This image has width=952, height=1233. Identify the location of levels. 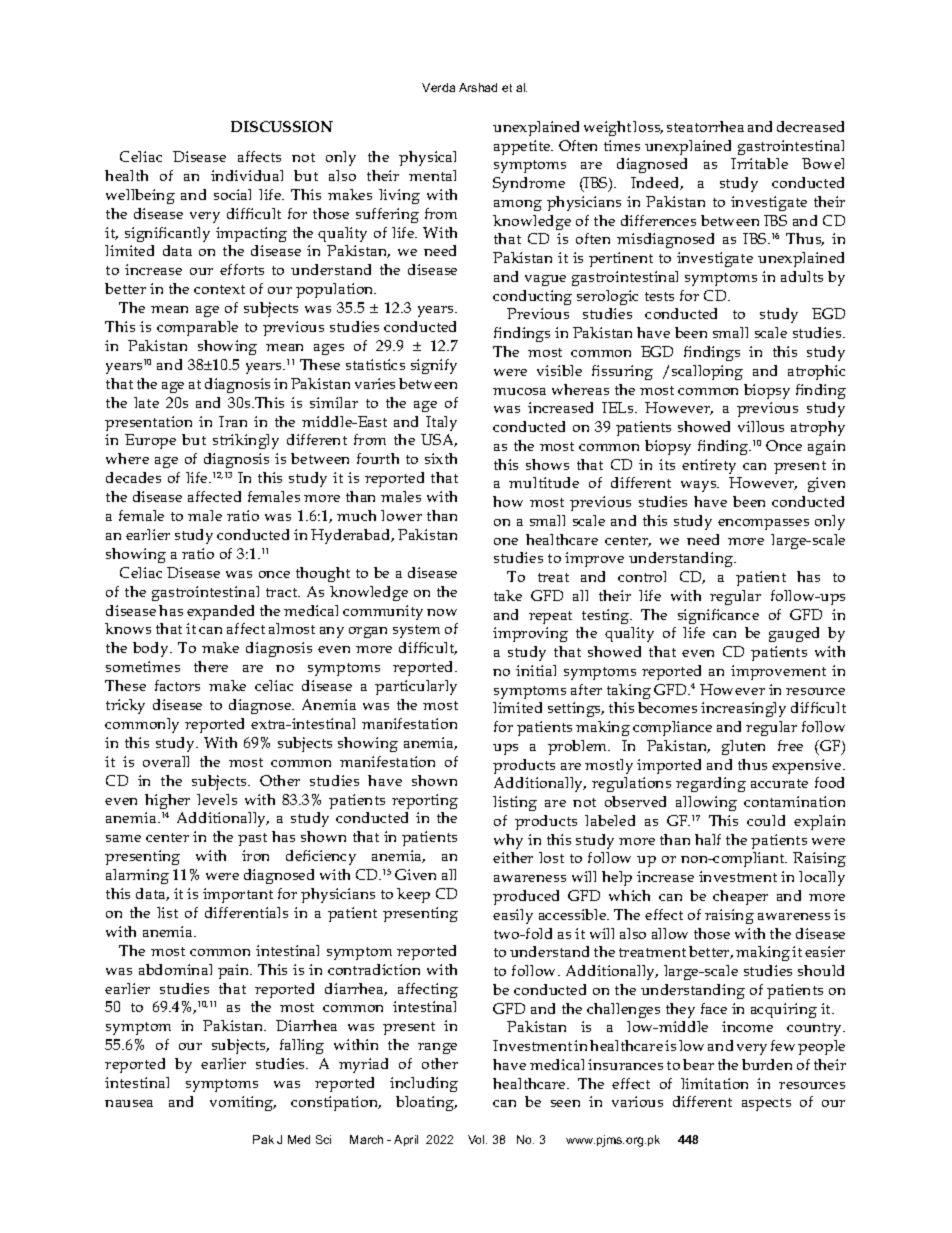
(217, 799).
